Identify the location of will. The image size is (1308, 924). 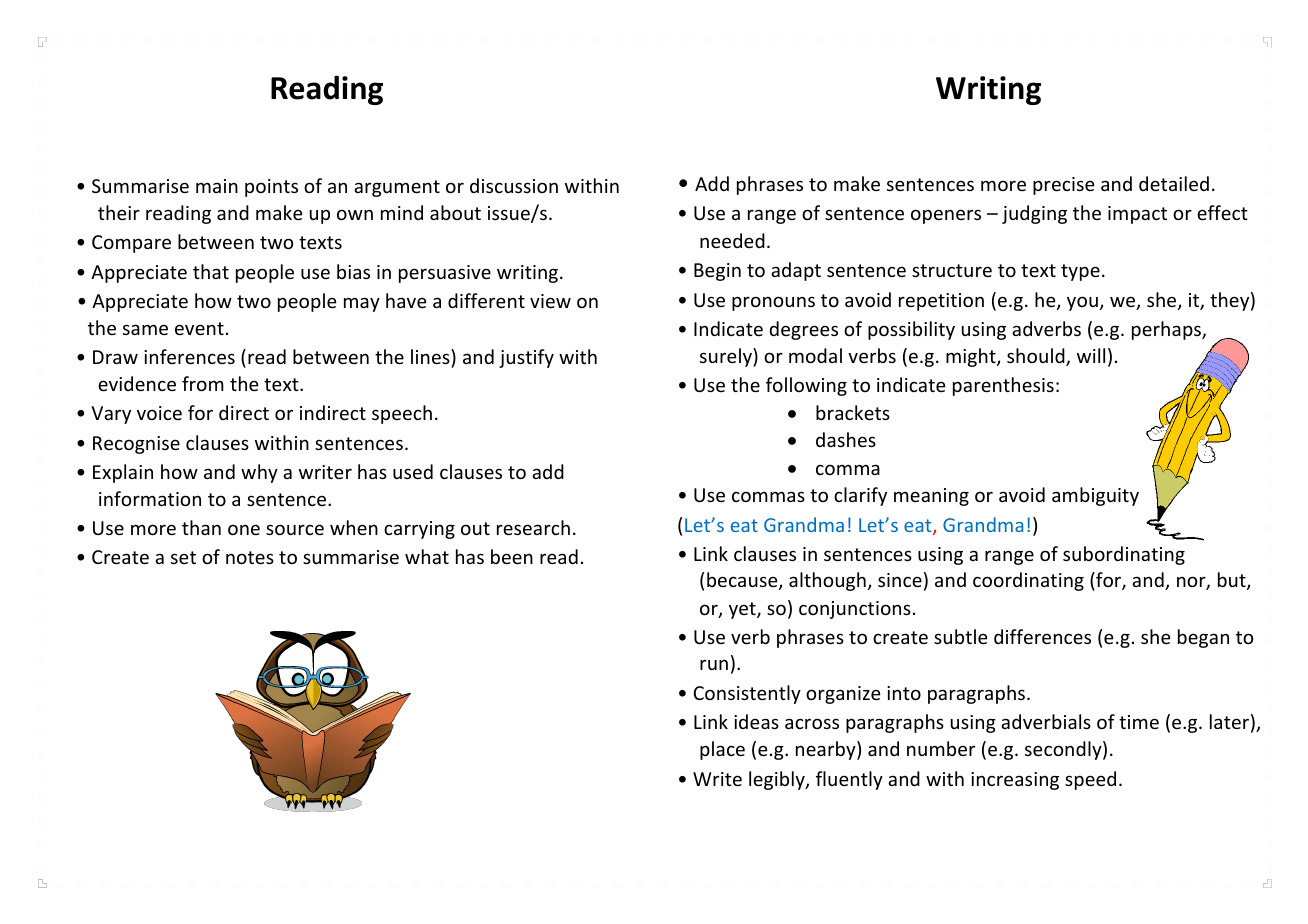
(1091, 355).
